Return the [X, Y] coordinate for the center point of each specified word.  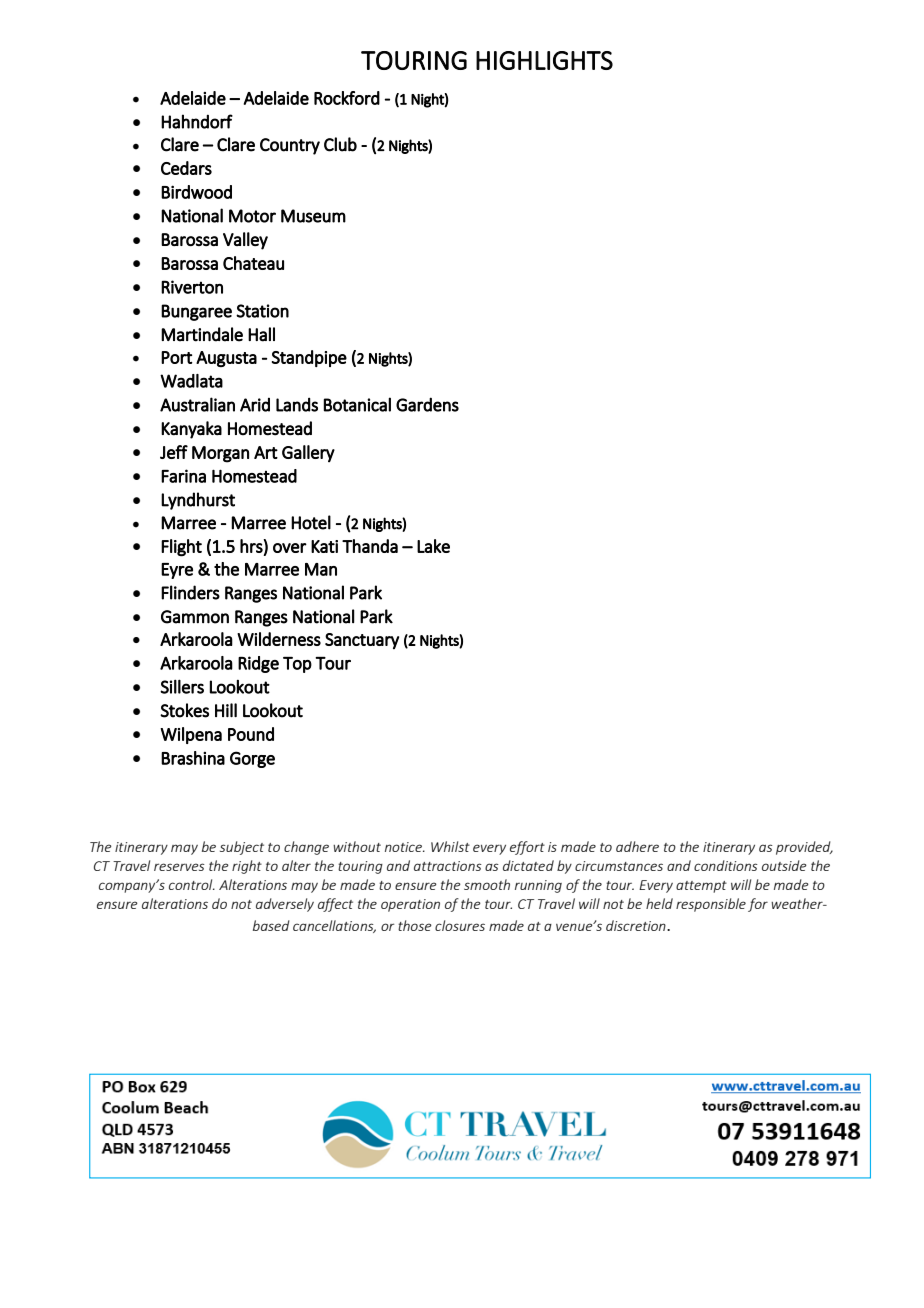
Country [290, 146]
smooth [487, 884]
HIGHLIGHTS [544, 60]
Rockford [347, 98]
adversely [285, 905]
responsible [711, 905]
